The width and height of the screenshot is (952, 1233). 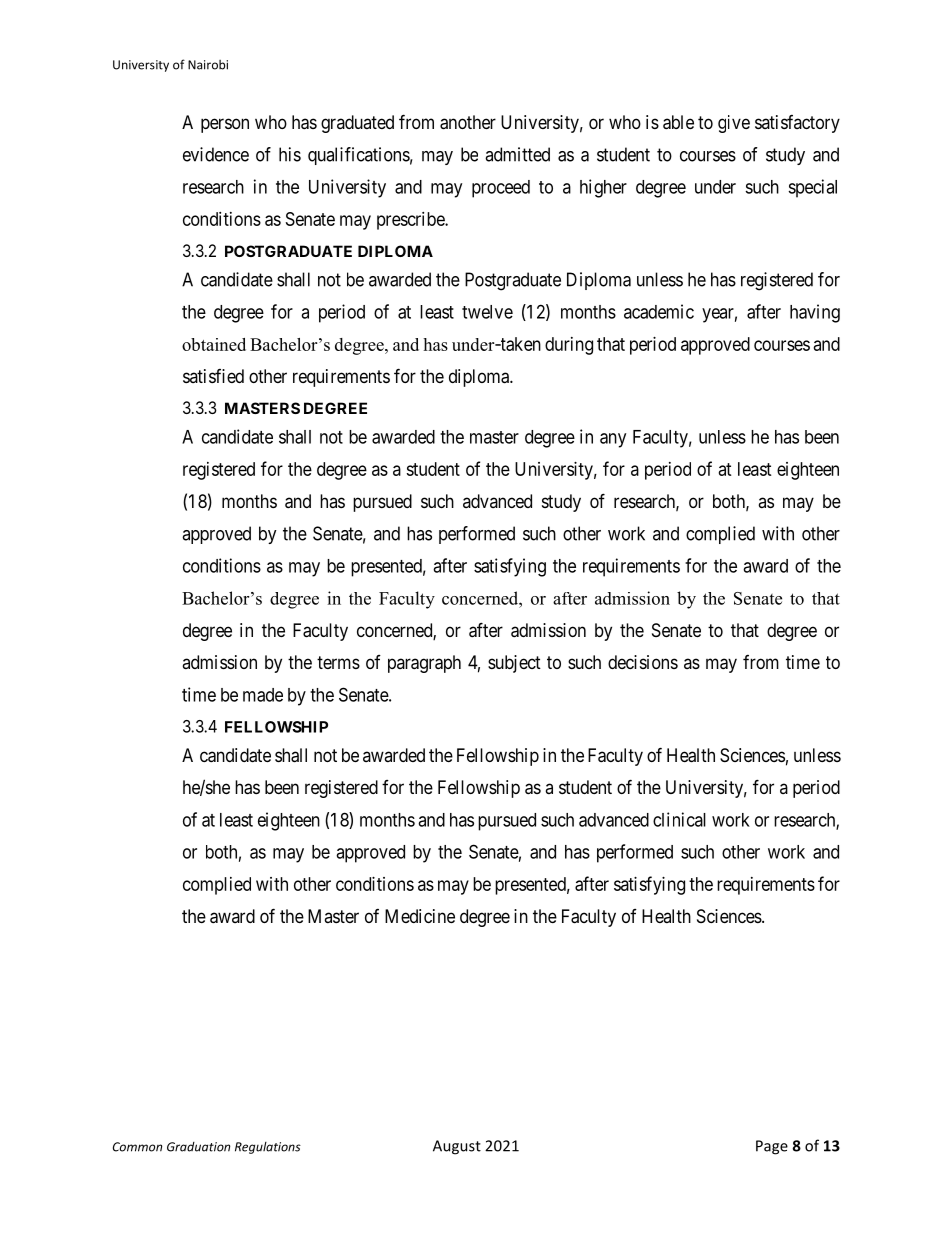 What do you see at coordinates (679, 819) in the screenshot?
I see `clinical` at bounding box center [679, 819].
